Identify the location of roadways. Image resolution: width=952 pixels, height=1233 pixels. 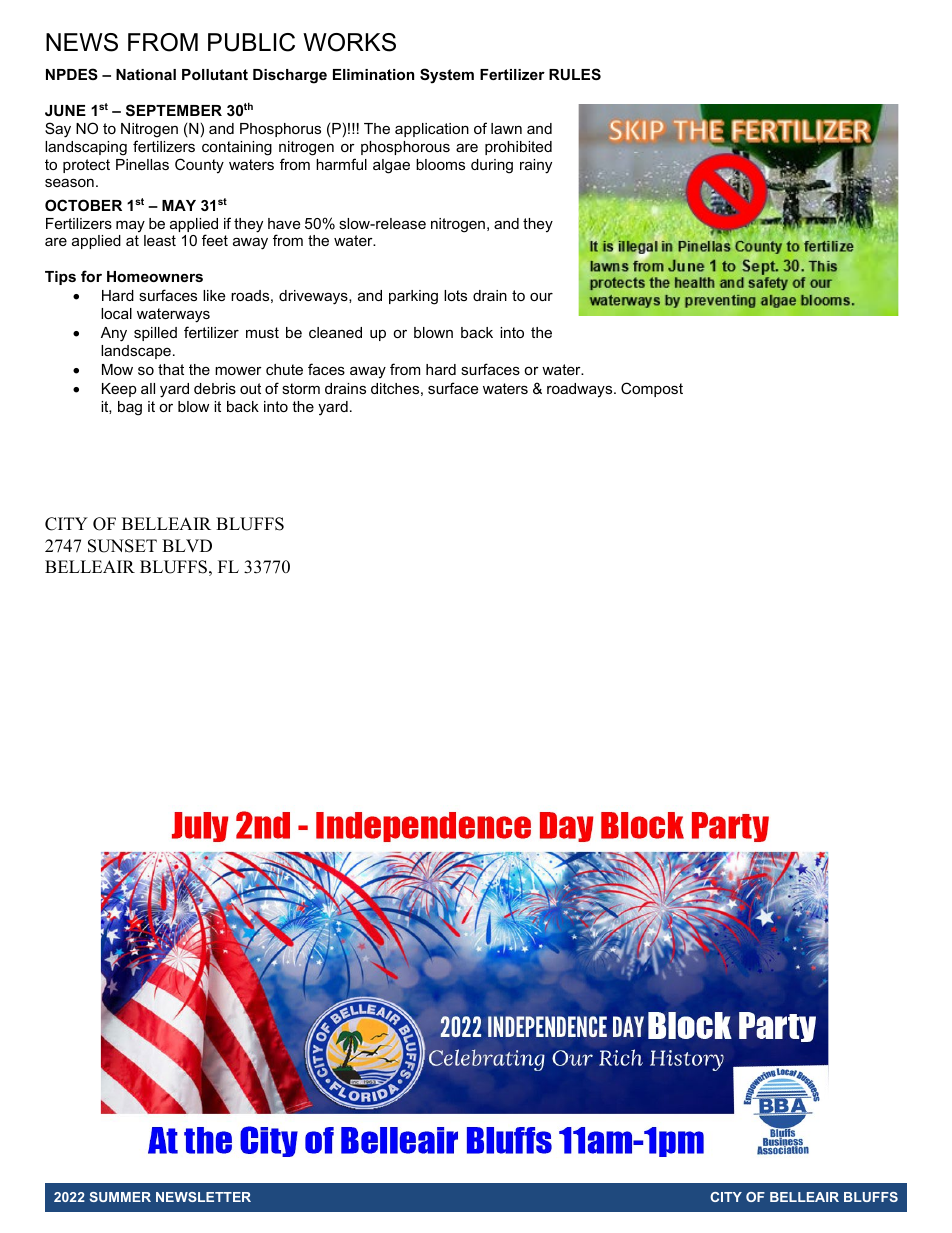
(581, 390).
